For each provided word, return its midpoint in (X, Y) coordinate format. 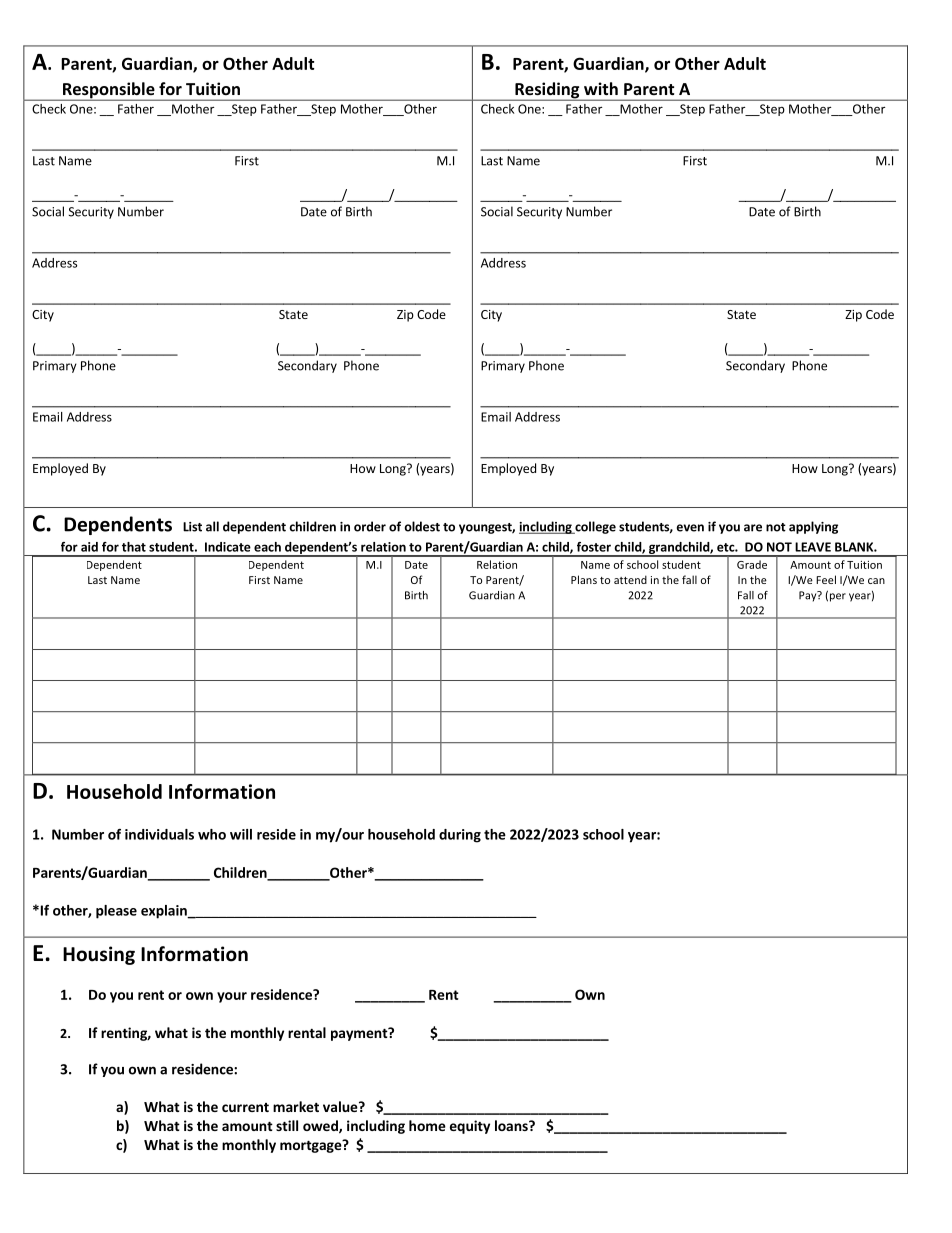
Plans (584, 579)
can (876, 581)
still (287, 1125)
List (192, 527)
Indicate (228, 547)
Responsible (108, 91)
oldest (422, 526)
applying (813, 527)
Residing (547, 91)
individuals (159, 834)
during (460, 836)
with (601, 88)
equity (470, 1127)
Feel (826, 579)
